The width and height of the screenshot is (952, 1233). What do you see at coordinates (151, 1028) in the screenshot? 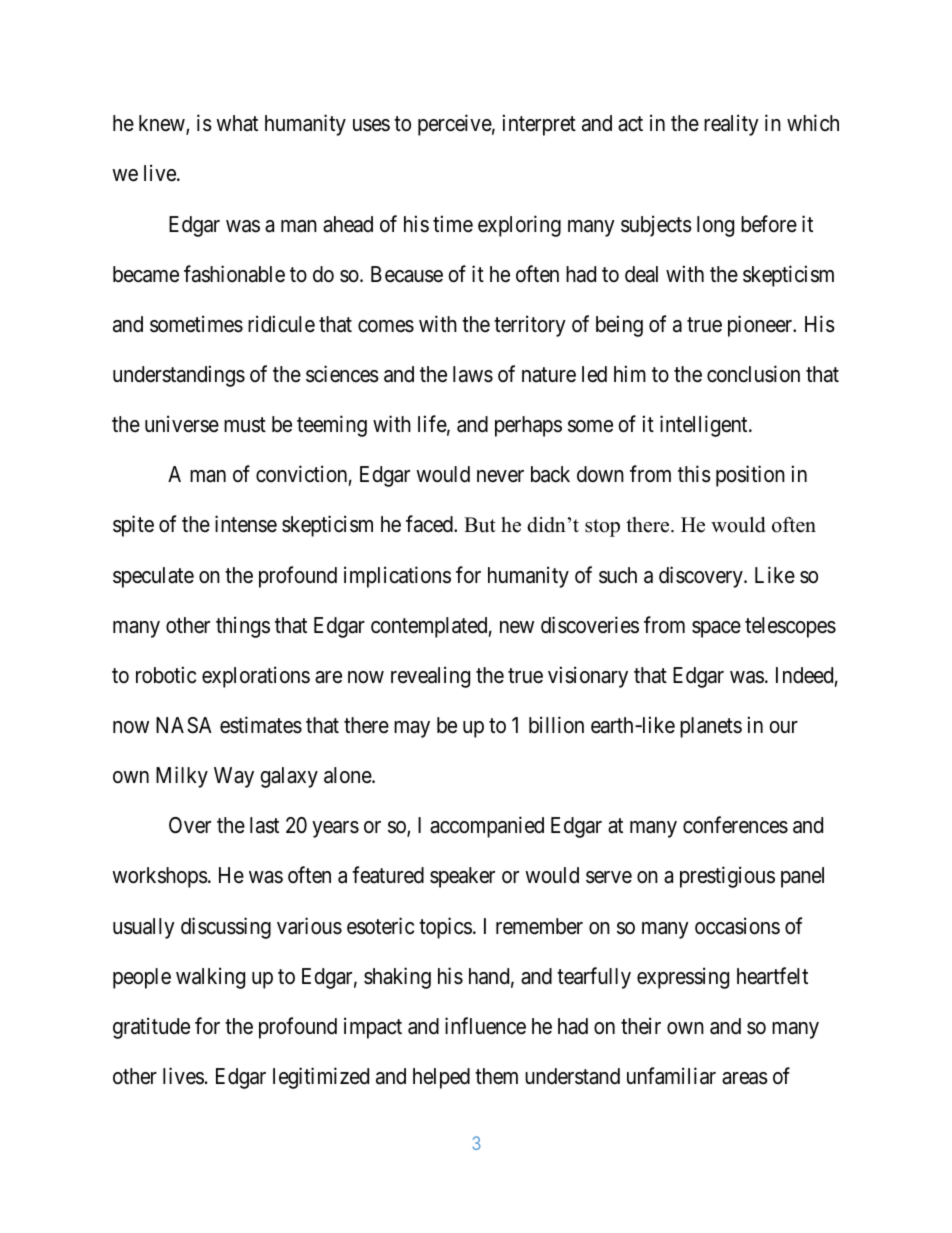
I see `gratitude` at bounding box center [151, 1028].
